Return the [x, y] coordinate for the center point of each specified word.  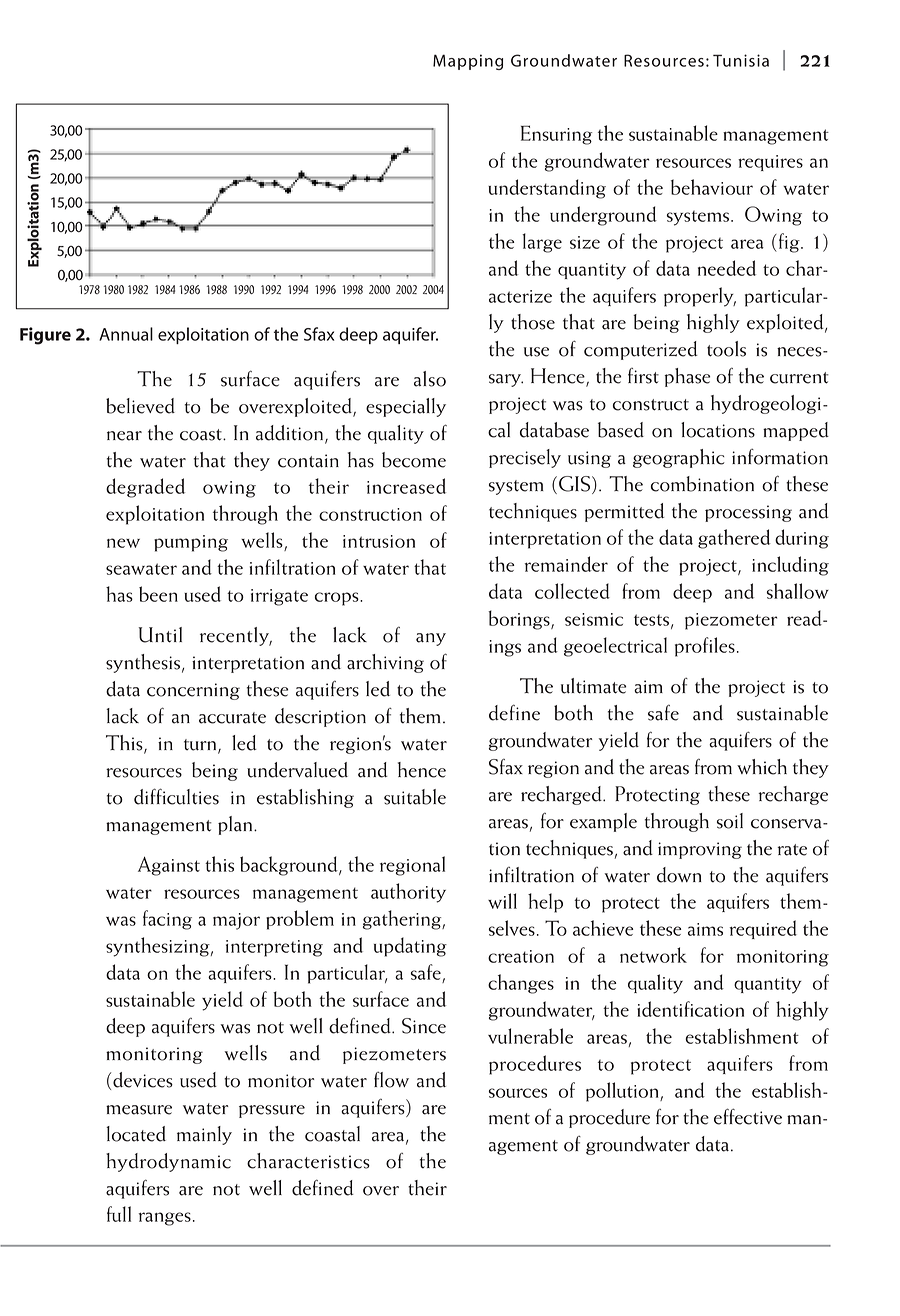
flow [391, 1080]
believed [140, 406]
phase [687, 377]
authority [408, 893]
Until [160, 635]
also [430, 379]
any [431, 639]
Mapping [468, 62]
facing [167, 920]
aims [705, 929]
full [119, 1214]
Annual [126, 334]
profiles [705, 647]
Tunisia [741, 60]
